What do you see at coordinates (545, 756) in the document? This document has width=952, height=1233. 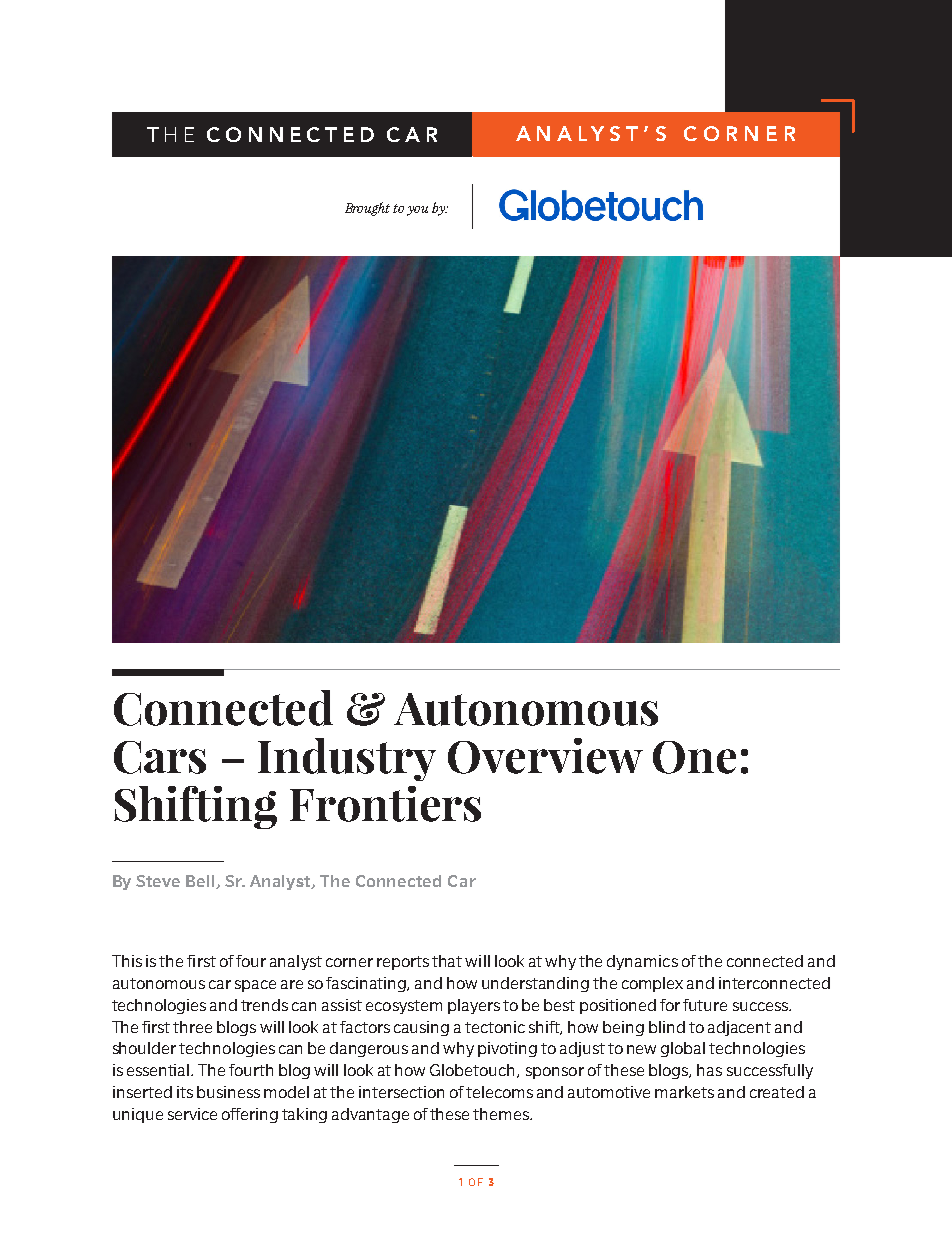 I see `Overview` at bounding box center [545, 756].
